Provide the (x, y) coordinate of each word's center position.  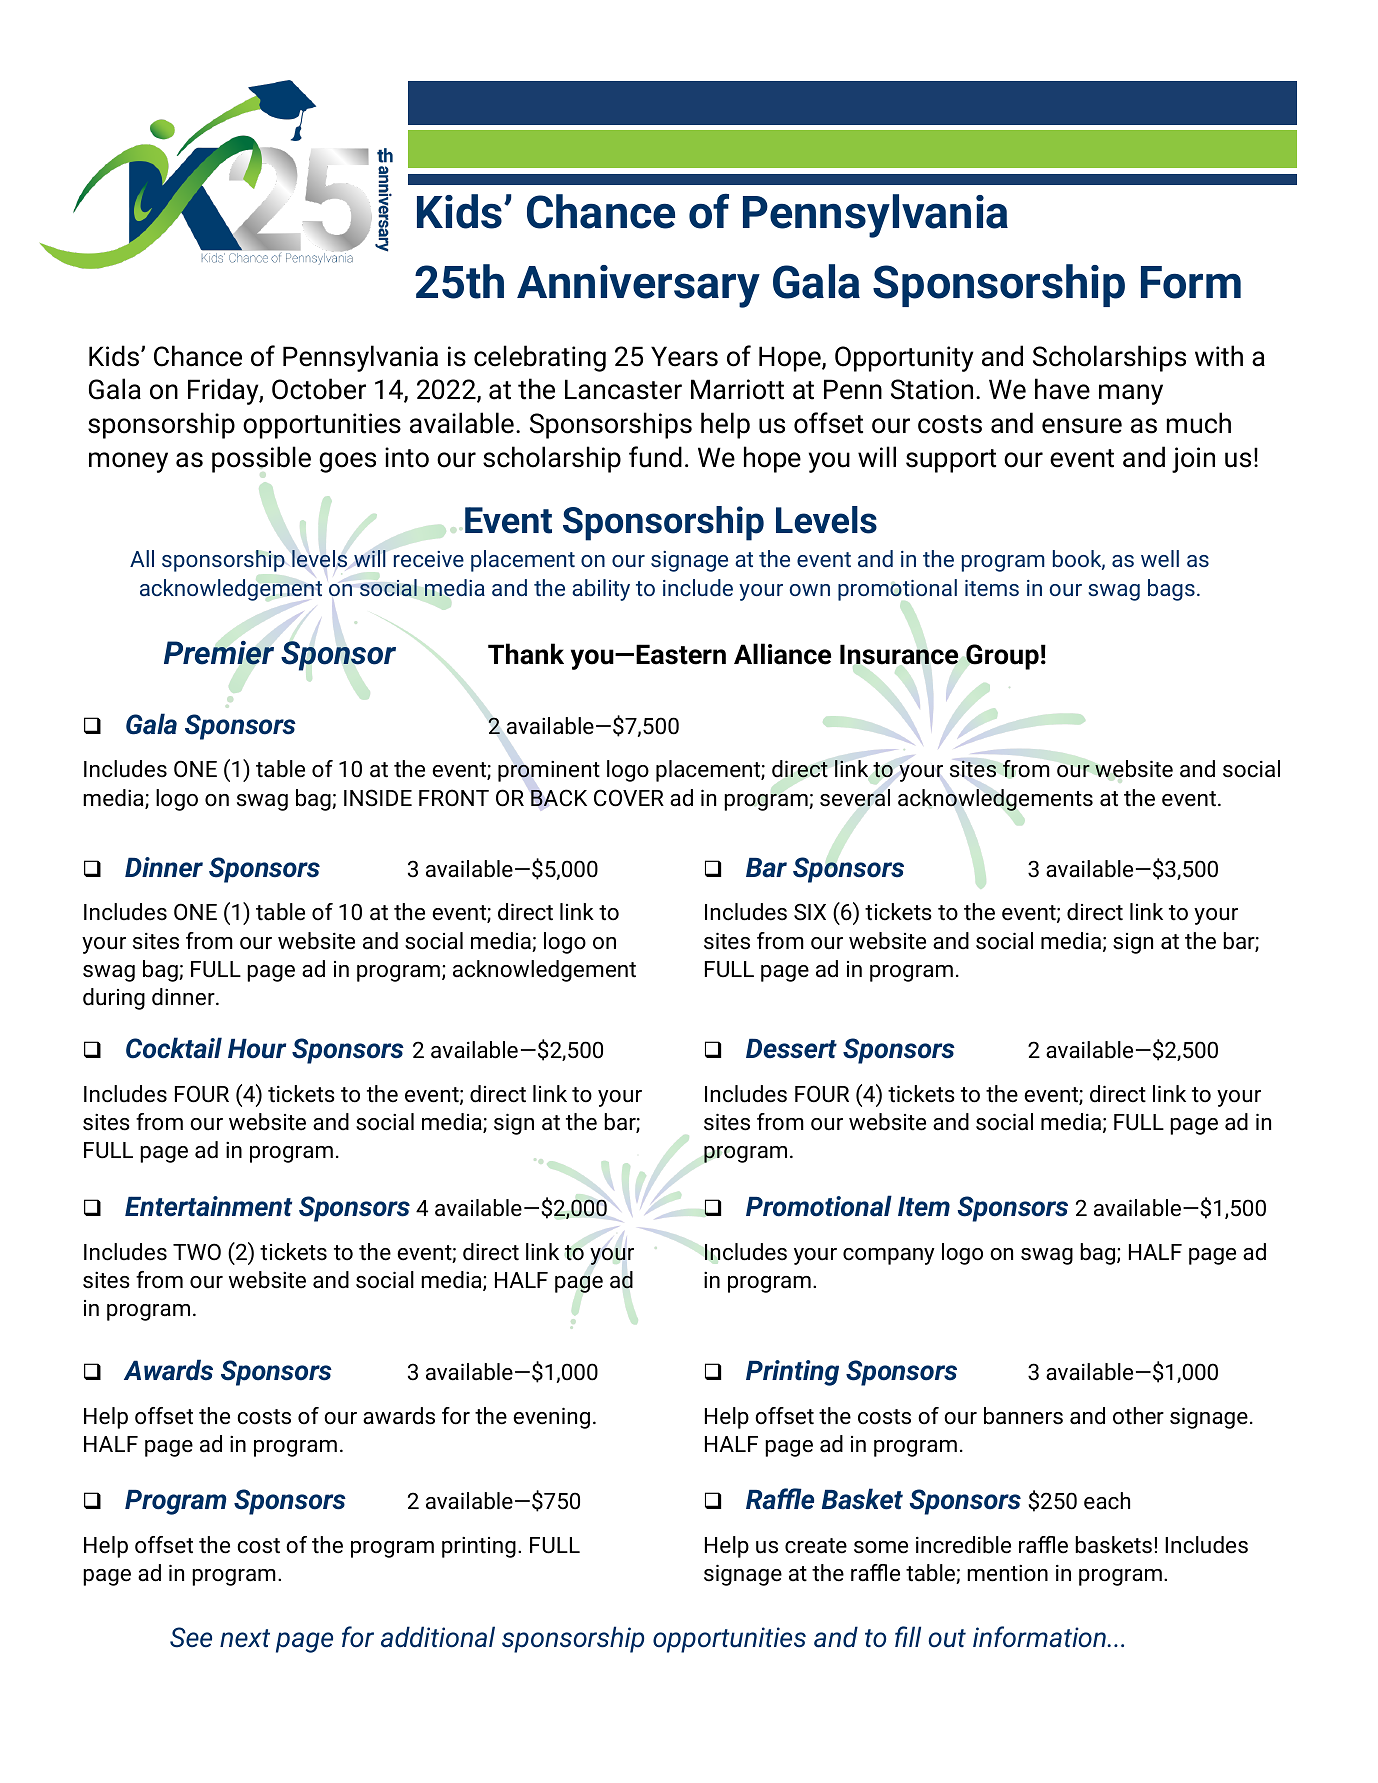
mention (1007, 1573)
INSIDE (378, 798)
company (889, 1256)
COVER (629, 798)
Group (1002, 657)
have (1062, 389)
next (245, 1638)
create (816, 1546)
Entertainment (208, 1206)
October (319, 389)
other (1138, 1416)
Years (684, 356)
